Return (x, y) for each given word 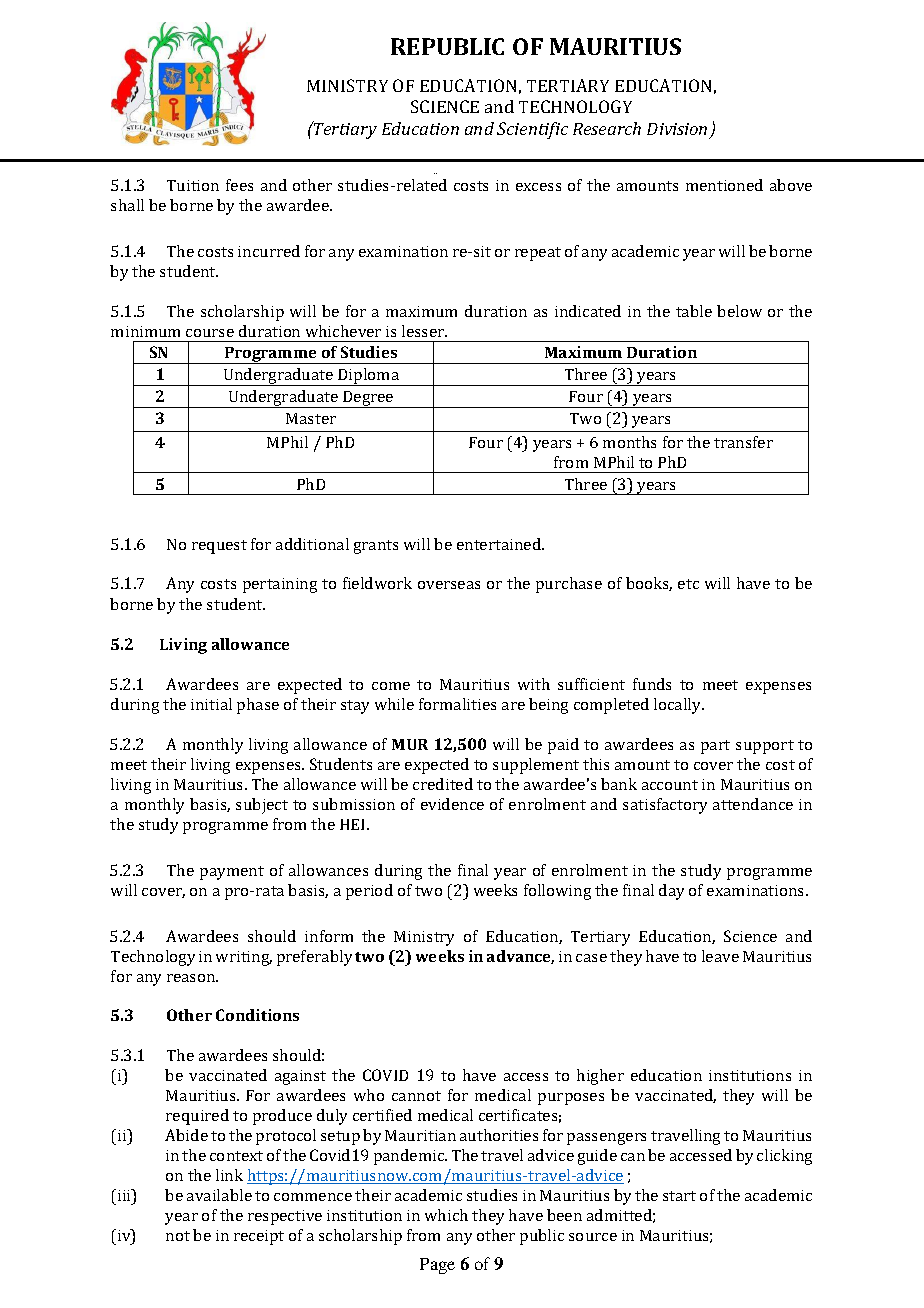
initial (211, 704)
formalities (457, 704)
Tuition (193, 185)
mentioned (724, 185)
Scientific (532, 130)
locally (679, 706)
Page (437, 1266)
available (219, 1195)
